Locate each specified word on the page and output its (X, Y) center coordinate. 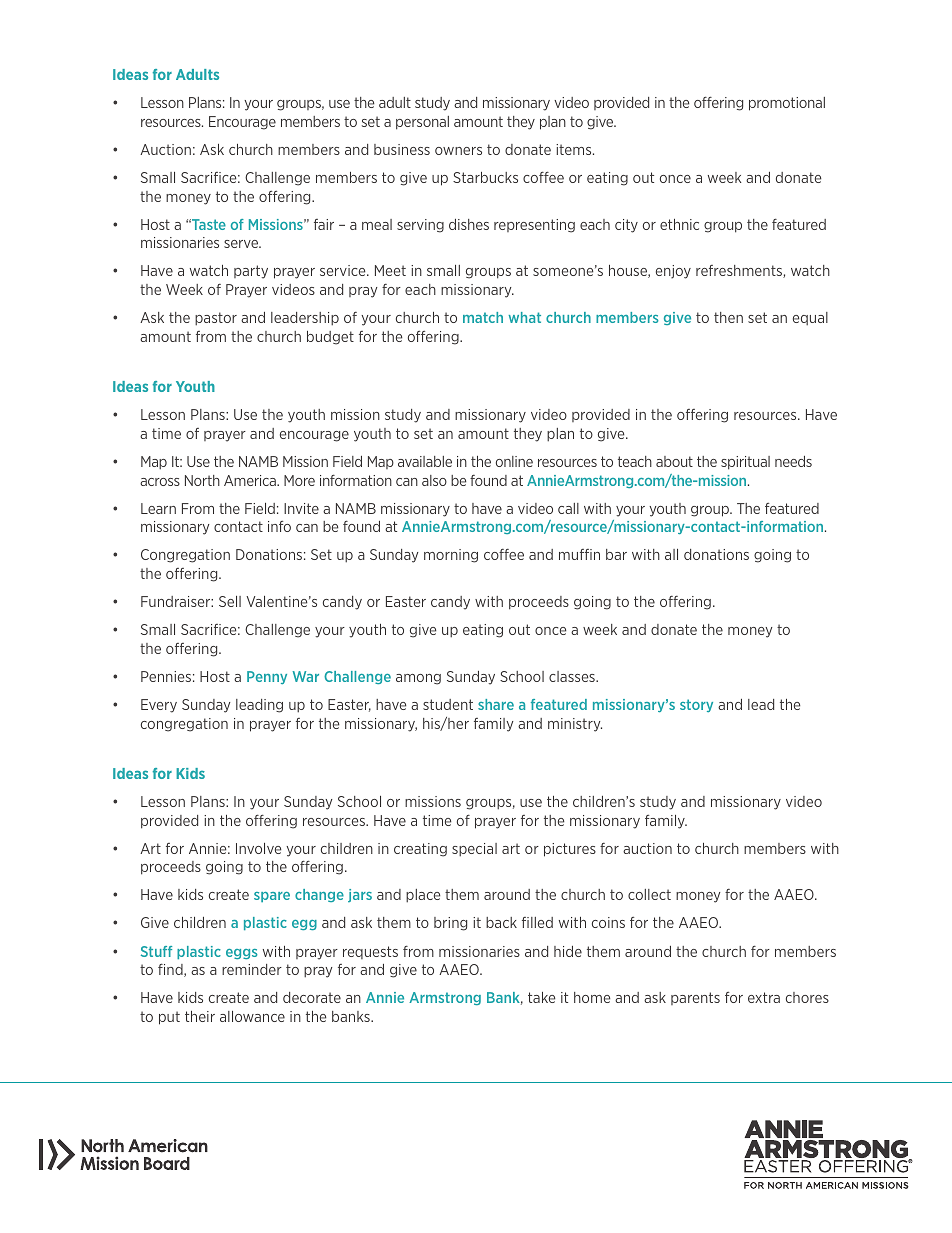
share (496, 704)
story (696, 705)
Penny (267, 677)
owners (458, 151)
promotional (787, 104)
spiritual (745, 463)
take (541, 997)
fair (324, 224)
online (514, 461)
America (251, 480)
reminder (252, 969)
